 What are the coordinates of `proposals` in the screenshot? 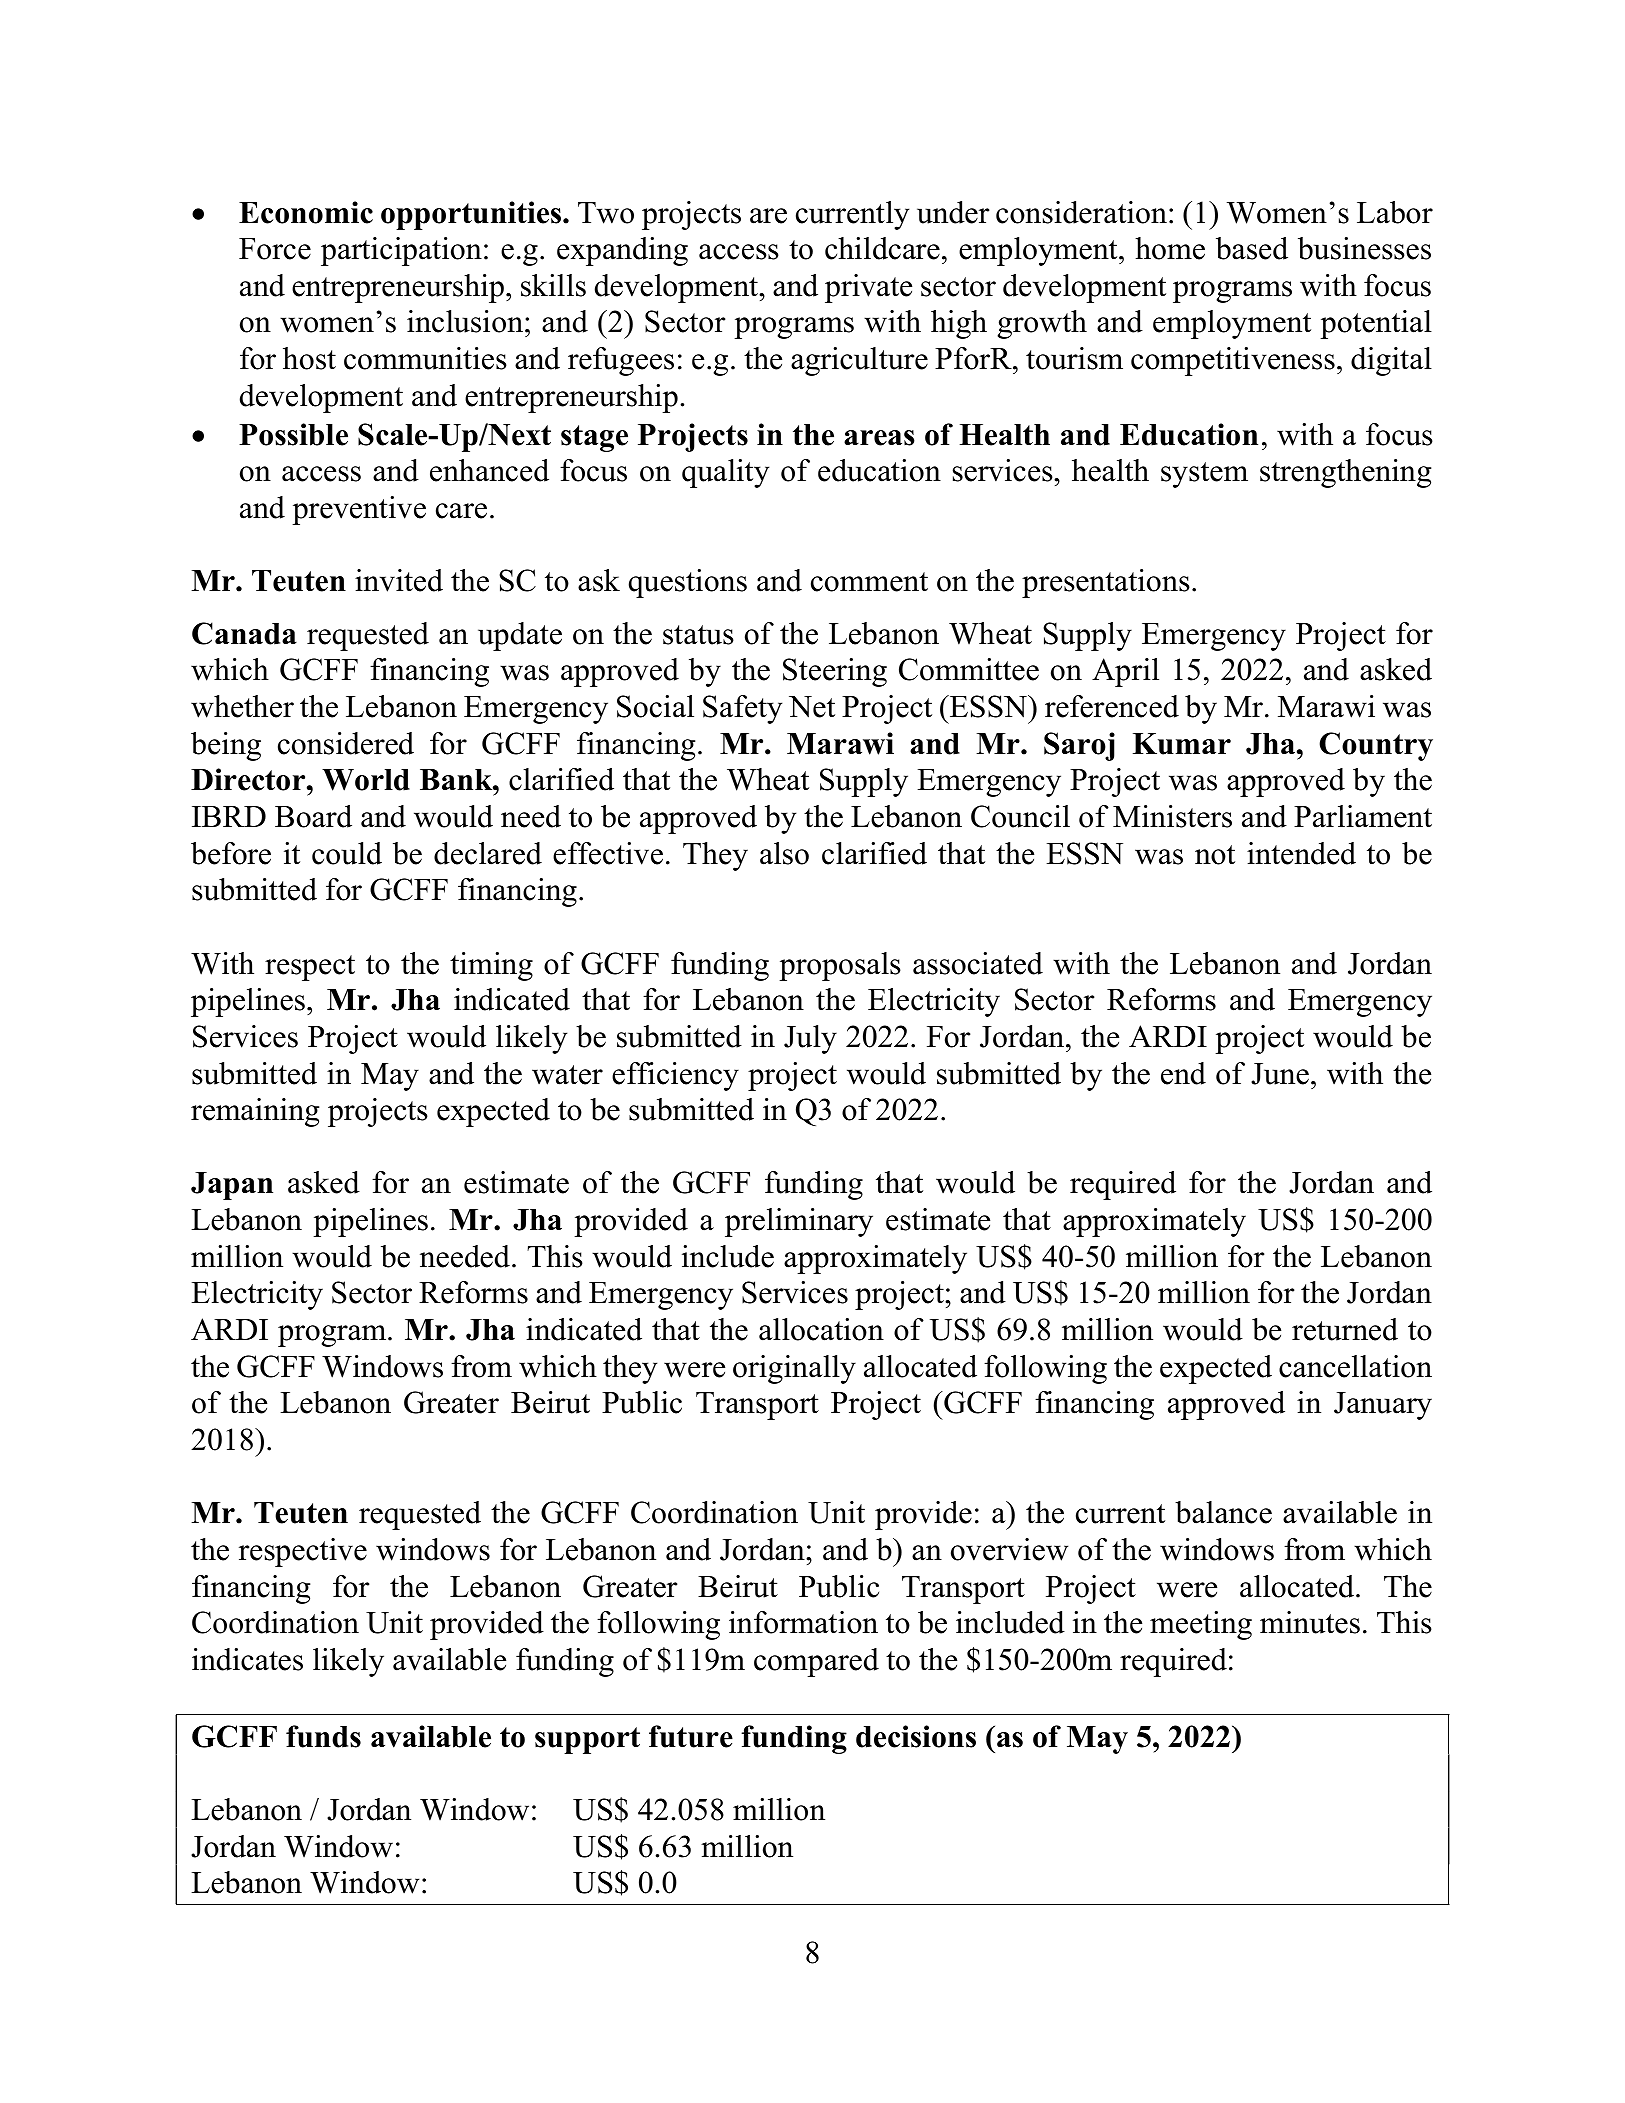 It's located at (840, 966).
